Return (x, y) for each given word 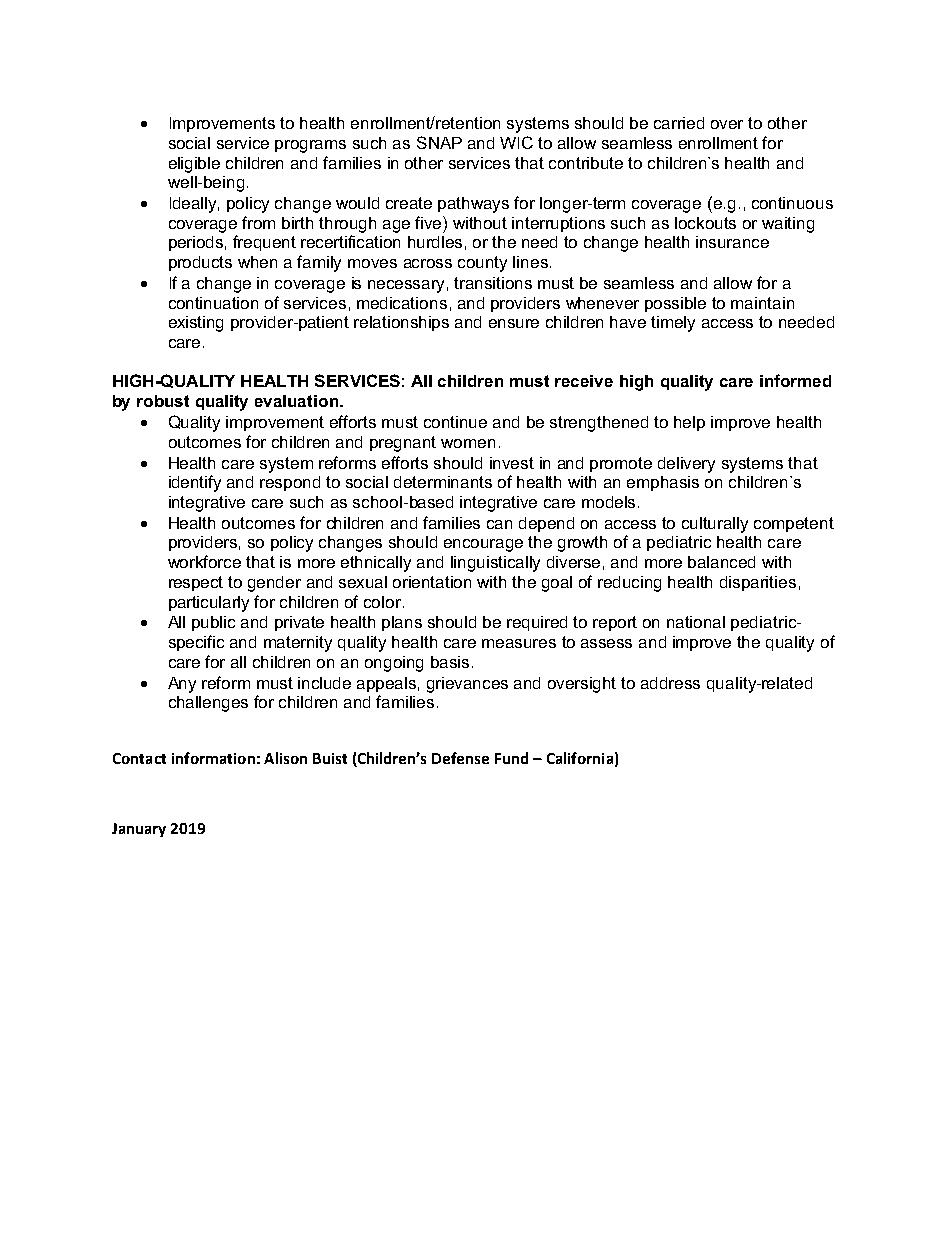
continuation (213, 303)
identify (195, 483)
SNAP (439, 142)
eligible (194, 165)
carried (679, 123)
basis (450, 662)
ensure (514, 323)
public (213, 623)
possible (675, 304)
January (139, 830)
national (696, 622)
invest (512, 463)
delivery (686, 465)
